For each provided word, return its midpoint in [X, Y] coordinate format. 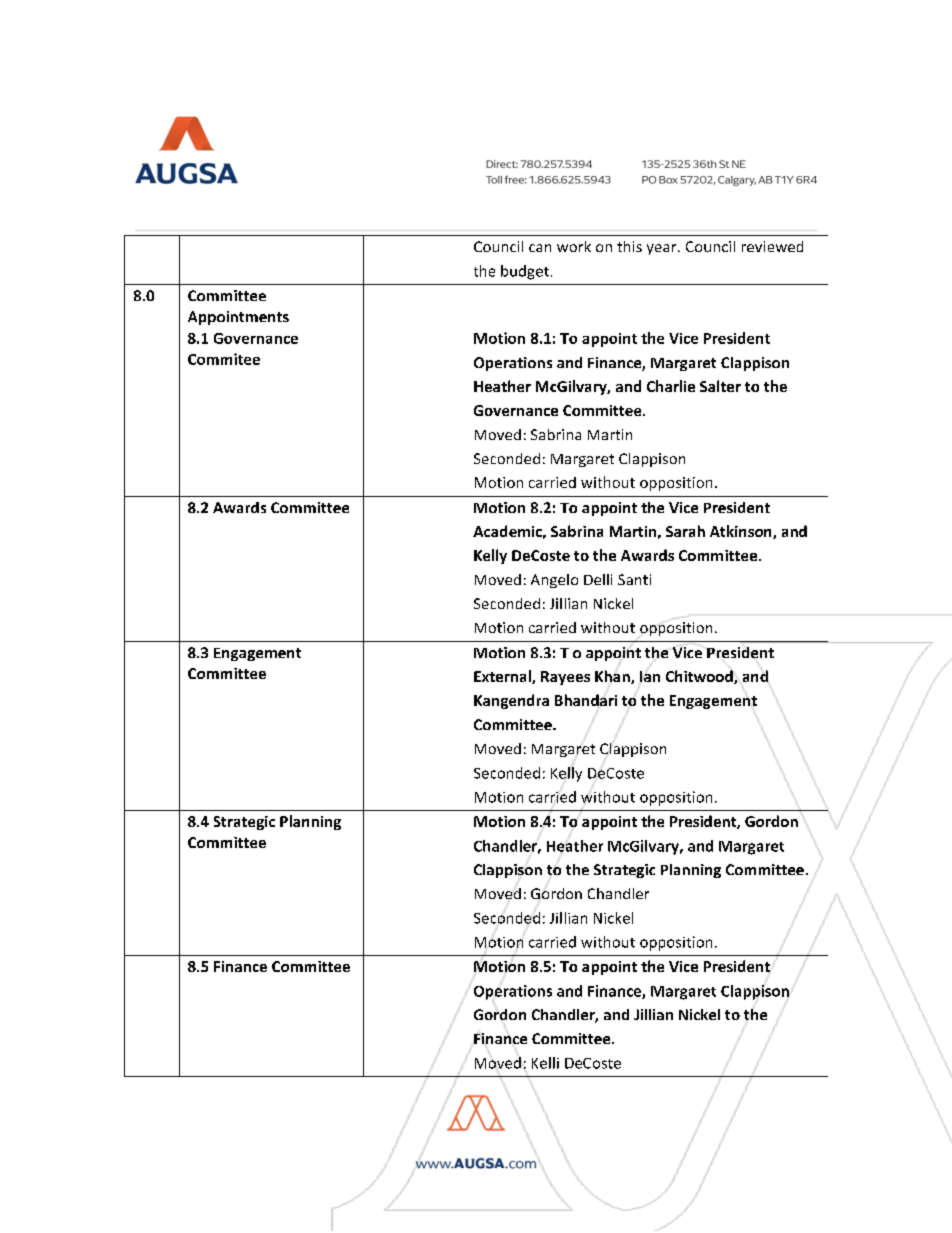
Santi [634, 579]
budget [525, 272]
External [503, 677]
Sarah [685, 531]
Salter [720, 386]
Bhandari [586, 699]
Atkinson [742, 532]
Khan [613, 676]
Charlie [671, 386]
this [629, 246]
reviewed [772, 246]
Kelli [545, 1063]
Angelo [554, 581]
